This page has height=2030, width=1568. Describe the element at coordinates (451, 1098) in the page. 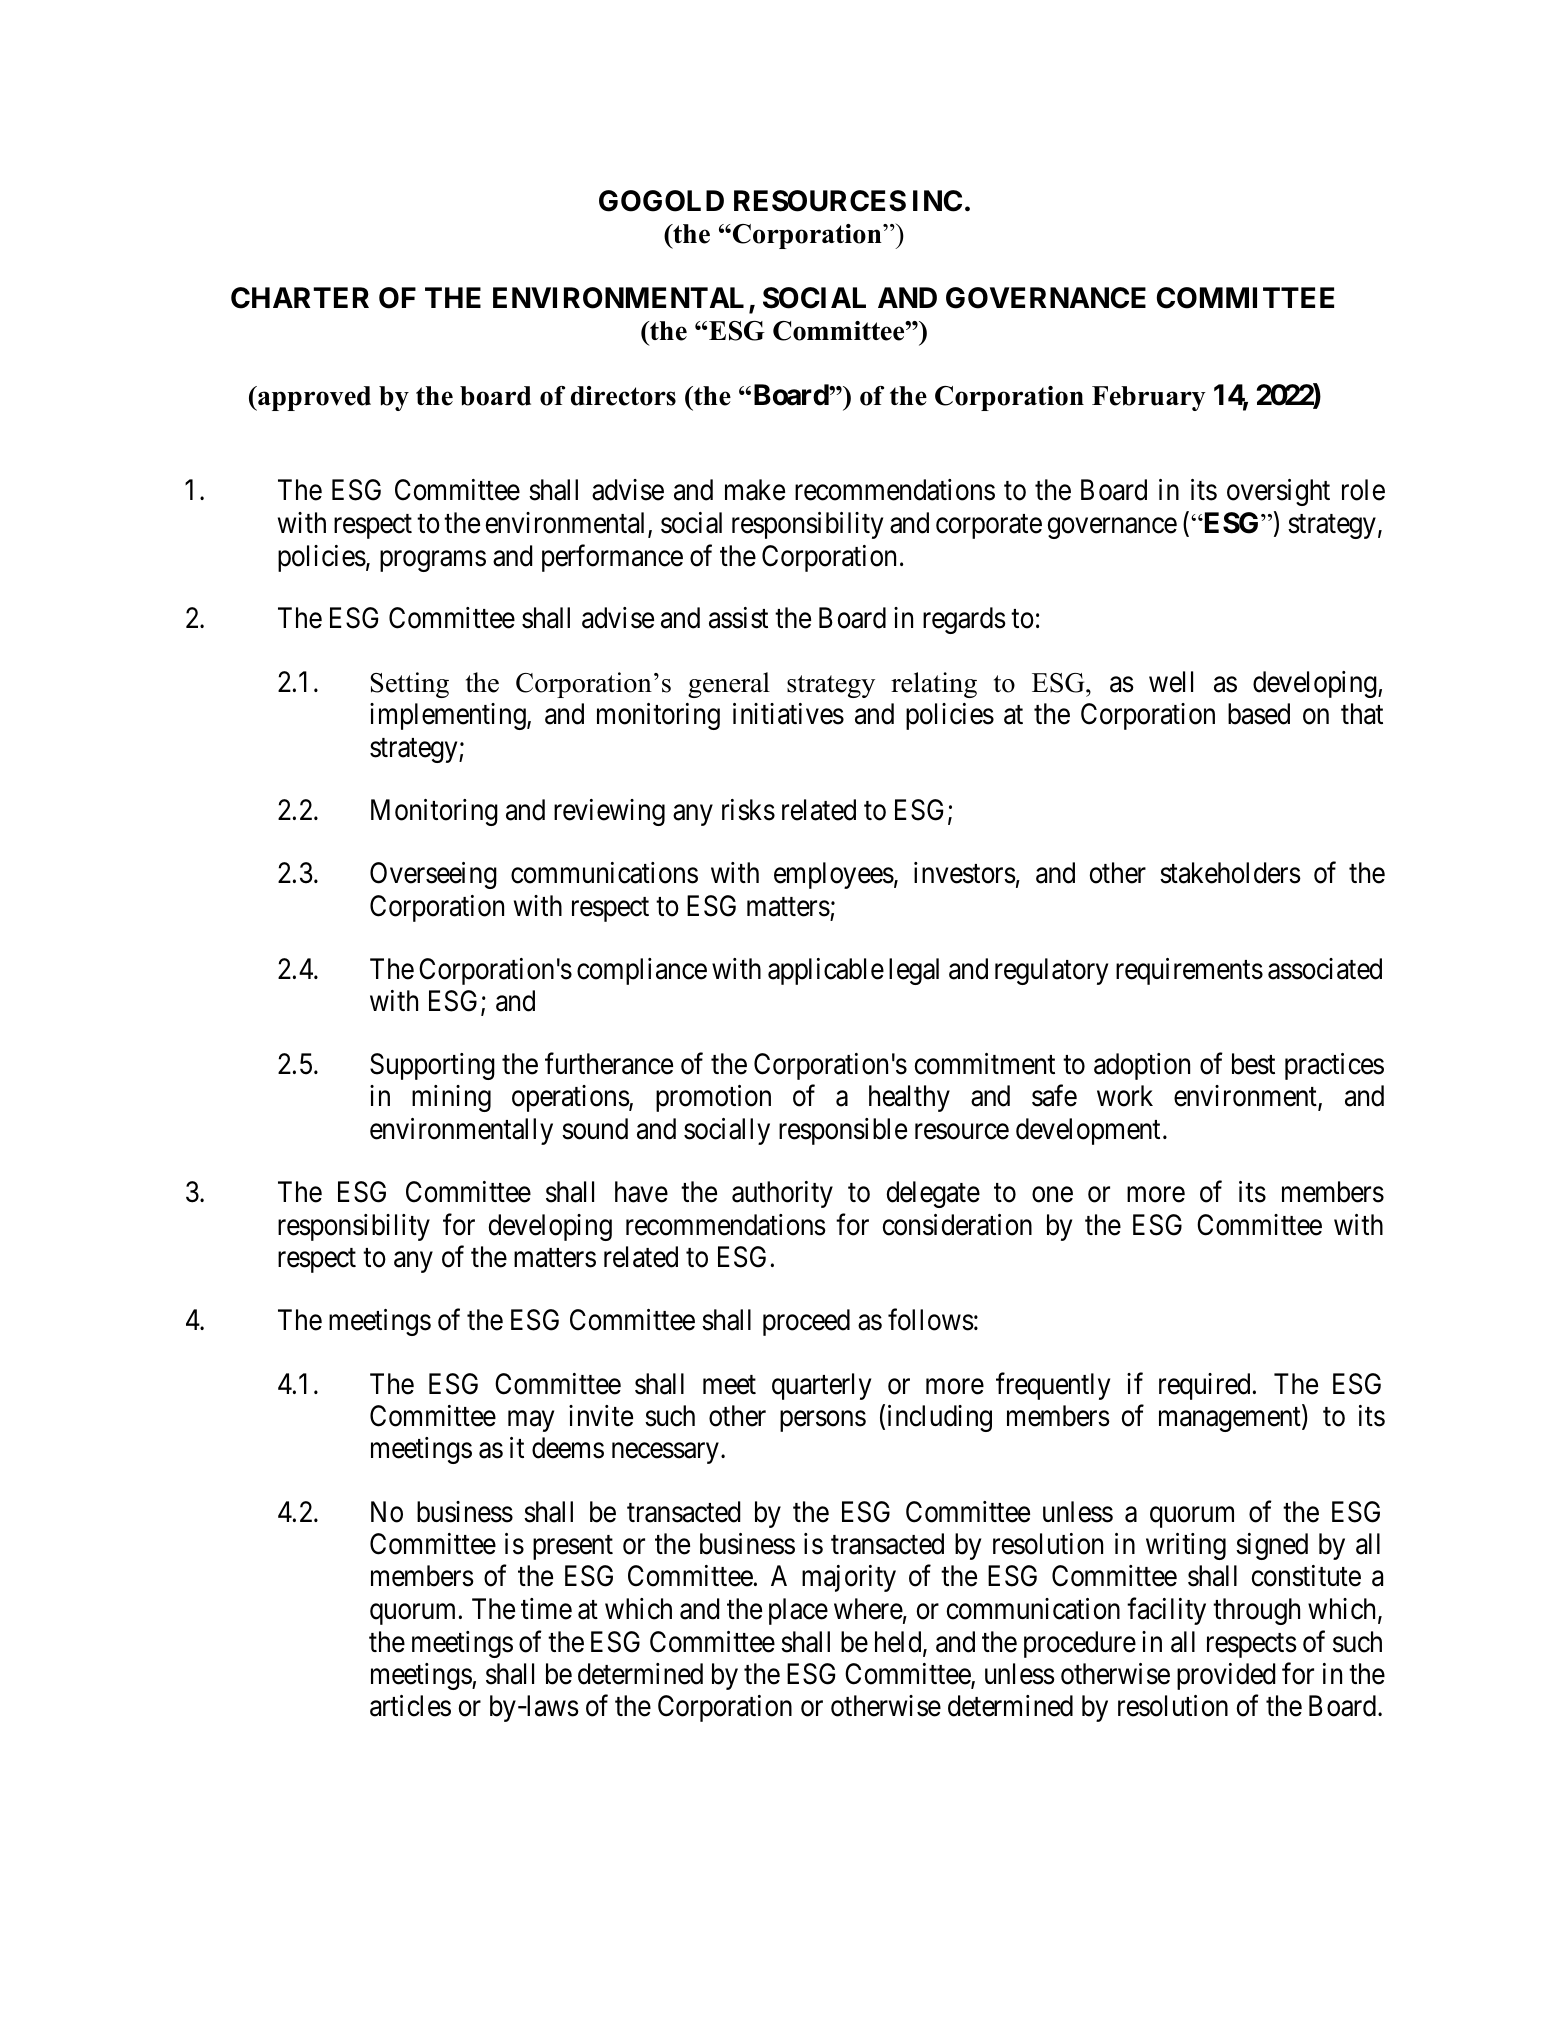

I see `mining` at that location.
